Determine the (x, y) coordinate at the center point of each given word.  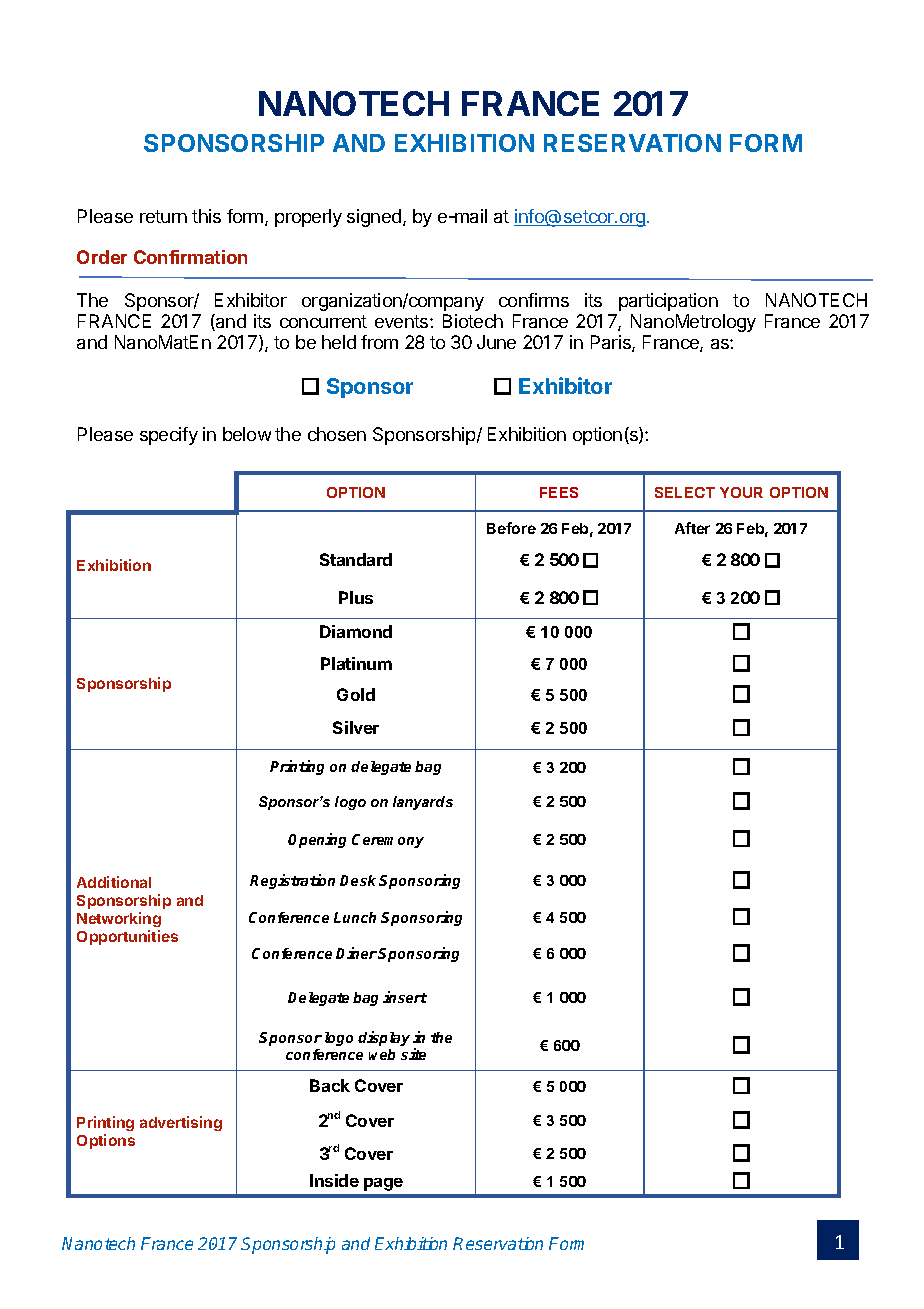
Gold (356, 694)
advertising (181, 1123)
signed (374, 218)
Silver (356, 727)
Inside (334, 1180)
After (692, 528)
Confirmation (190, 257)
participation (668, 302)
